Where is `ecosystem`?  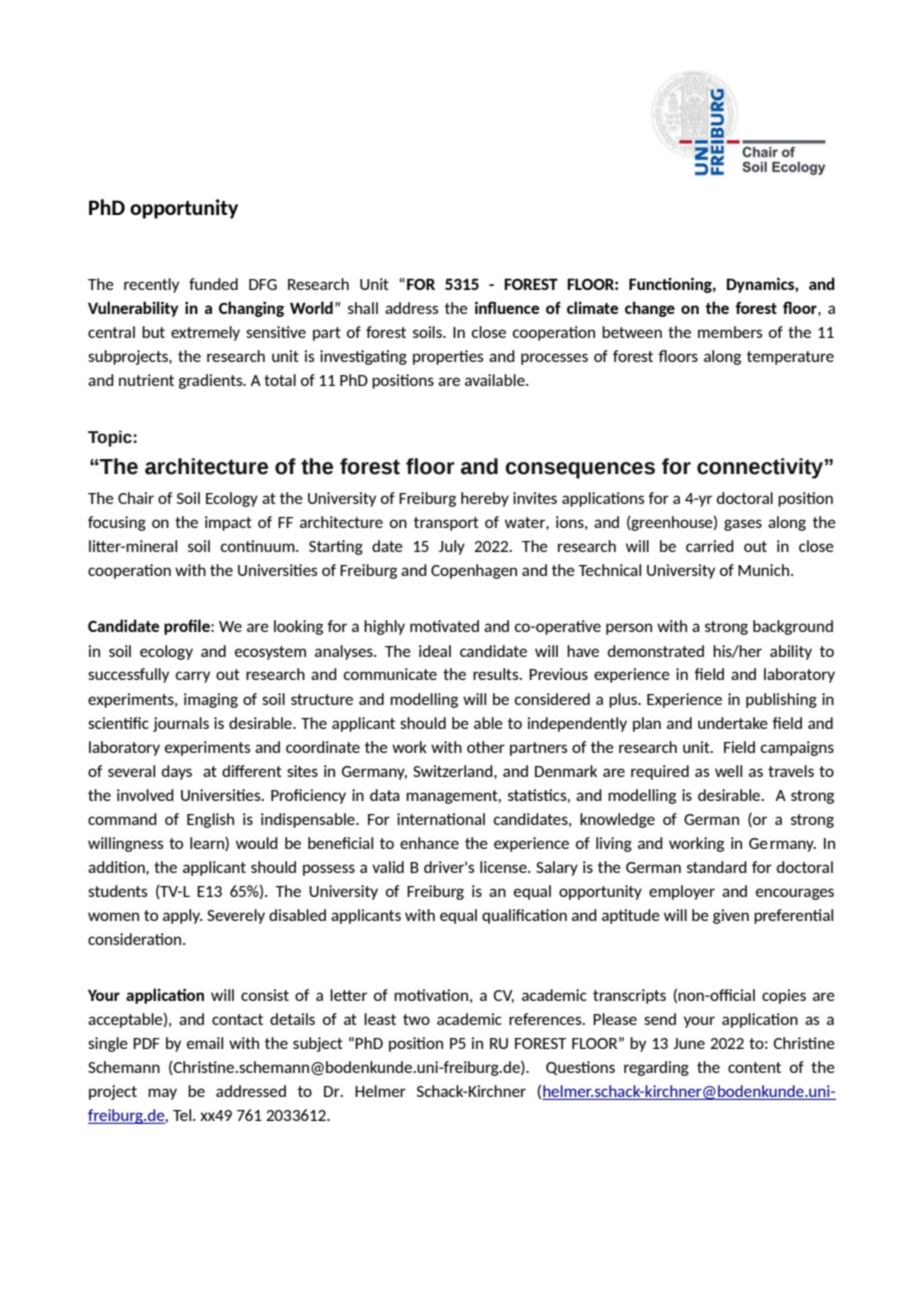
ecosystem is located at coordinates (270, 653).
